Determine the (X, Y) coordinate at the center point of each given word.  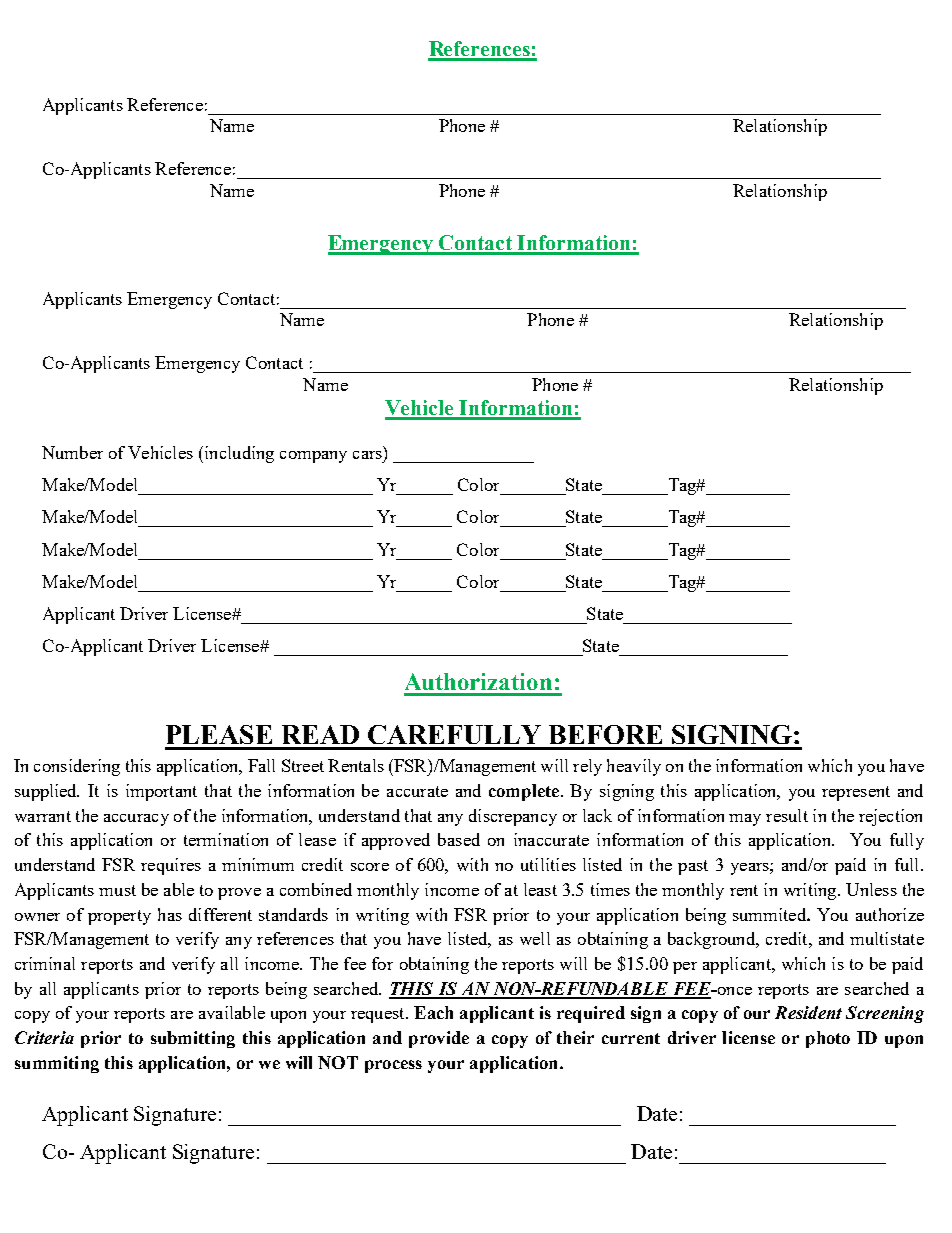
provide (439, 1039)
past (693, 867)
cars (367, 455)
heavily (634, 767)
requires (171, 866)
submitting (193, 1039)
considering (77, 767)
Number (72, 452)
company (313, 457)
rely (587, 767)
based (459, 839)
